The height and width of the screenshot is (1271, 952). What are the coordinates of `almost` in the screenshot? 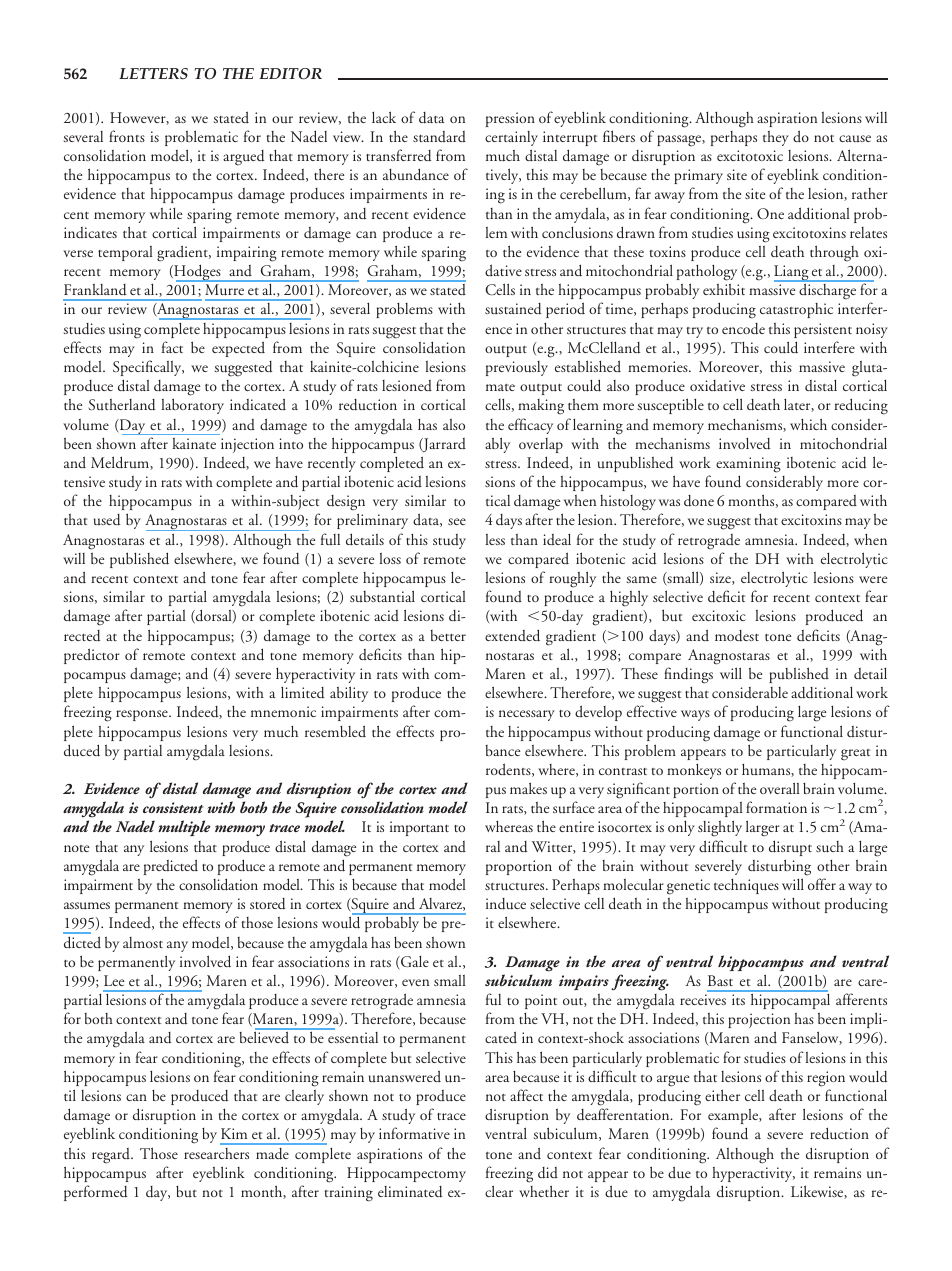 It's located at (143, 942).
